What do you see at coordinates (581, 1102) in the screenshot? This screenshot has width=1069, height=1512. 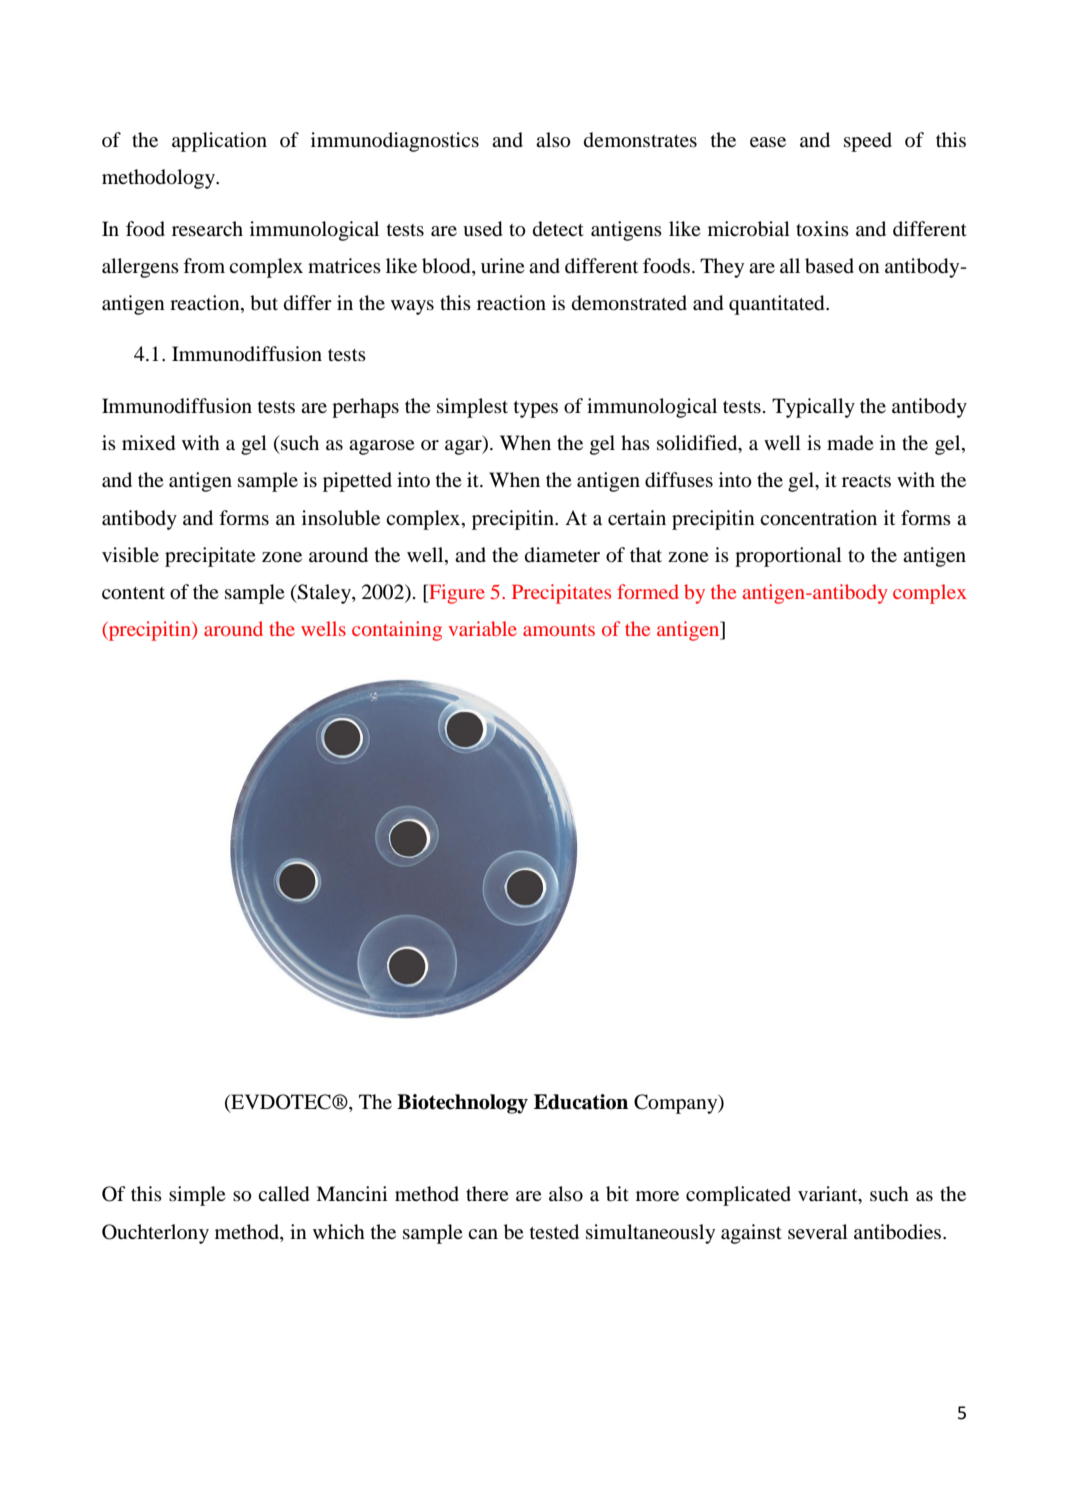 I see `Education` at bounding box center [581, 1102].
